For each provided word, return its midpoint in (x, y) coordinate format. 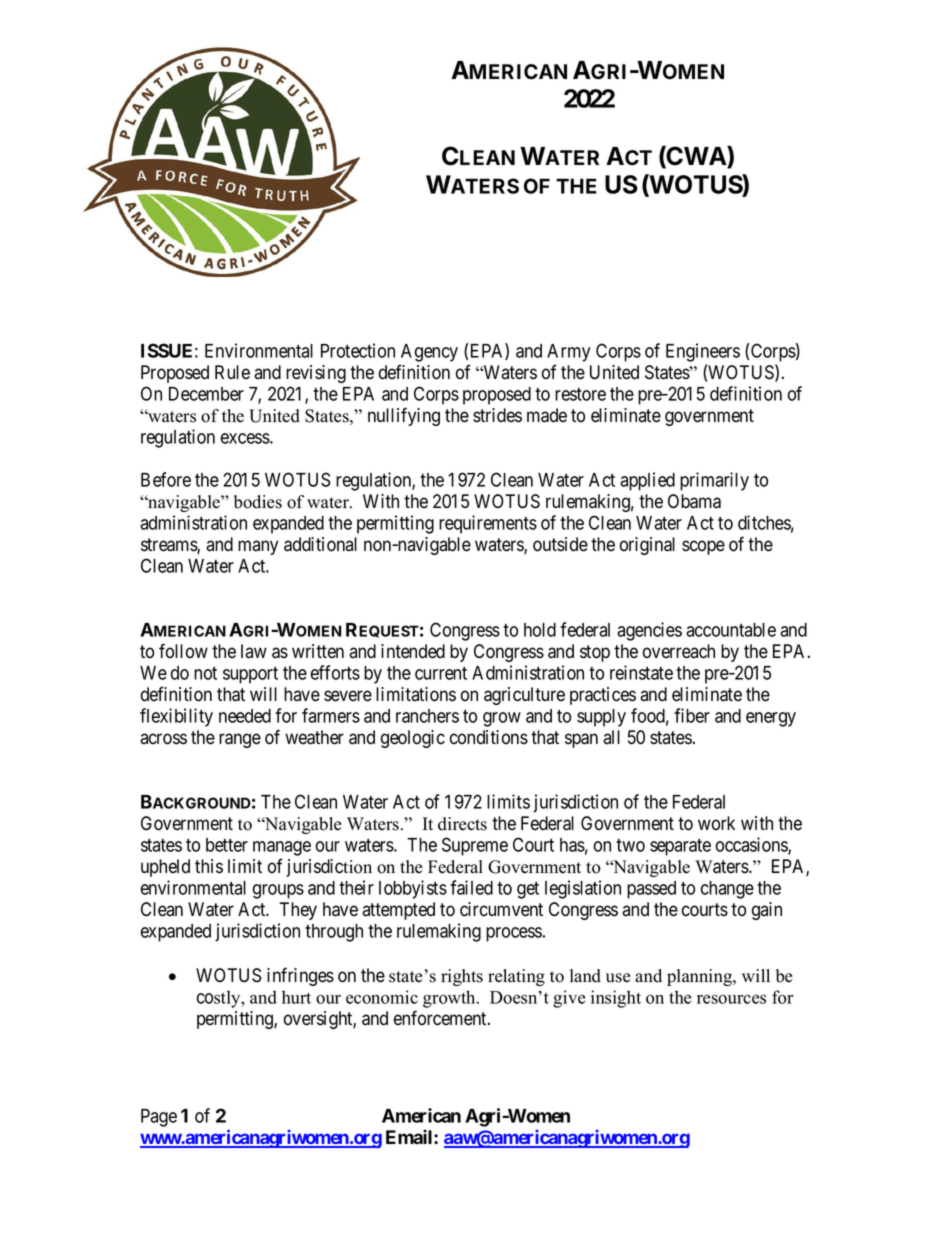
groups (278, 891)
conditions (489, 737)
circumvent (501, 909)
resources (731, 999)
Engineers (703, 352)
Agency (429, 353)
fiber (692, 715)
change (727, 890)
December (206, 394)
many (258, 547)
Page (159, 1118)
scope (703, 547)
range (240, 740)
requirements (488, 524)
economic (382, 997)
